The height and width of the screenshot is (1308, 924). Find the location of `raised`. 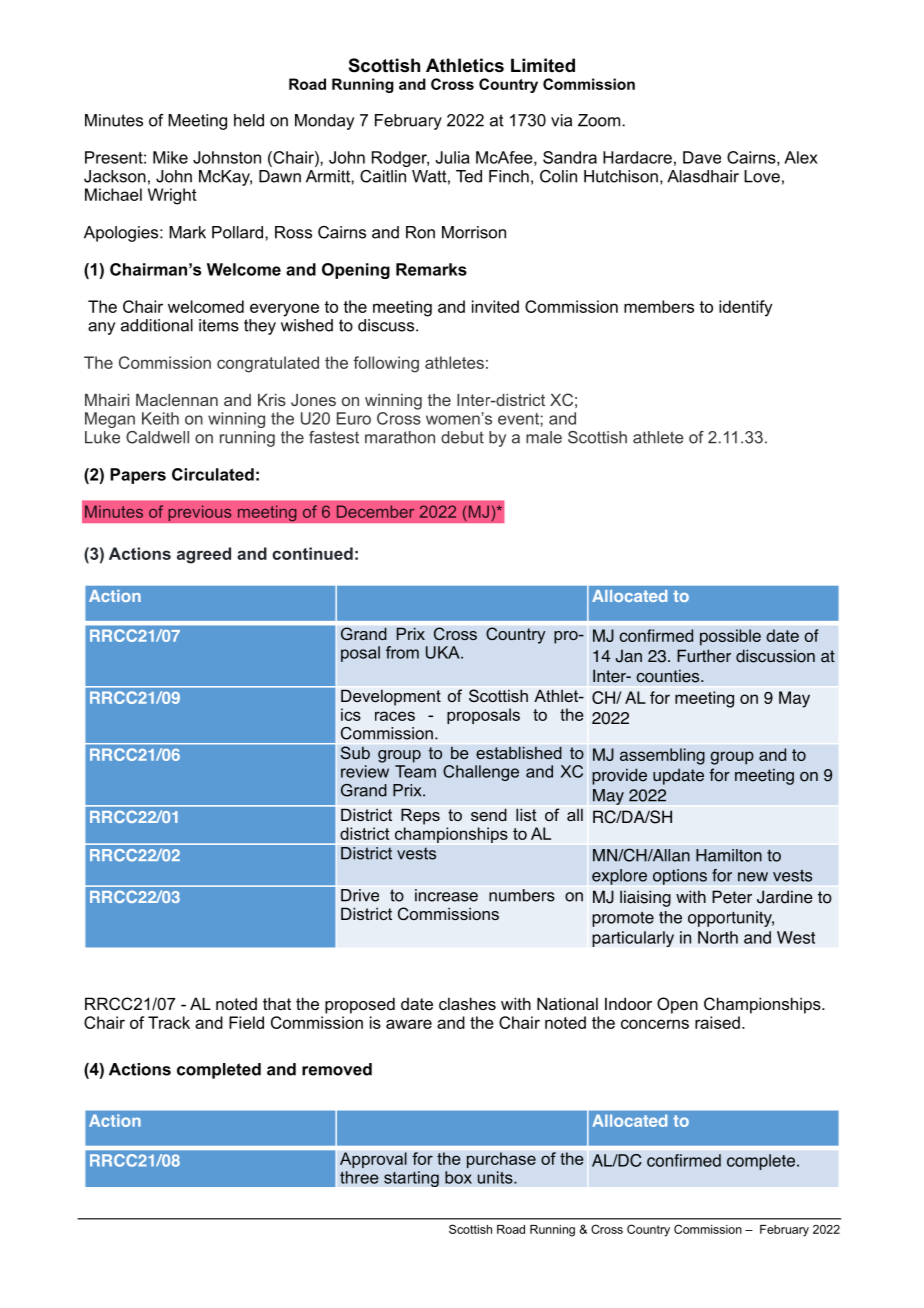

raised is located at coordinates (717, 1022).
